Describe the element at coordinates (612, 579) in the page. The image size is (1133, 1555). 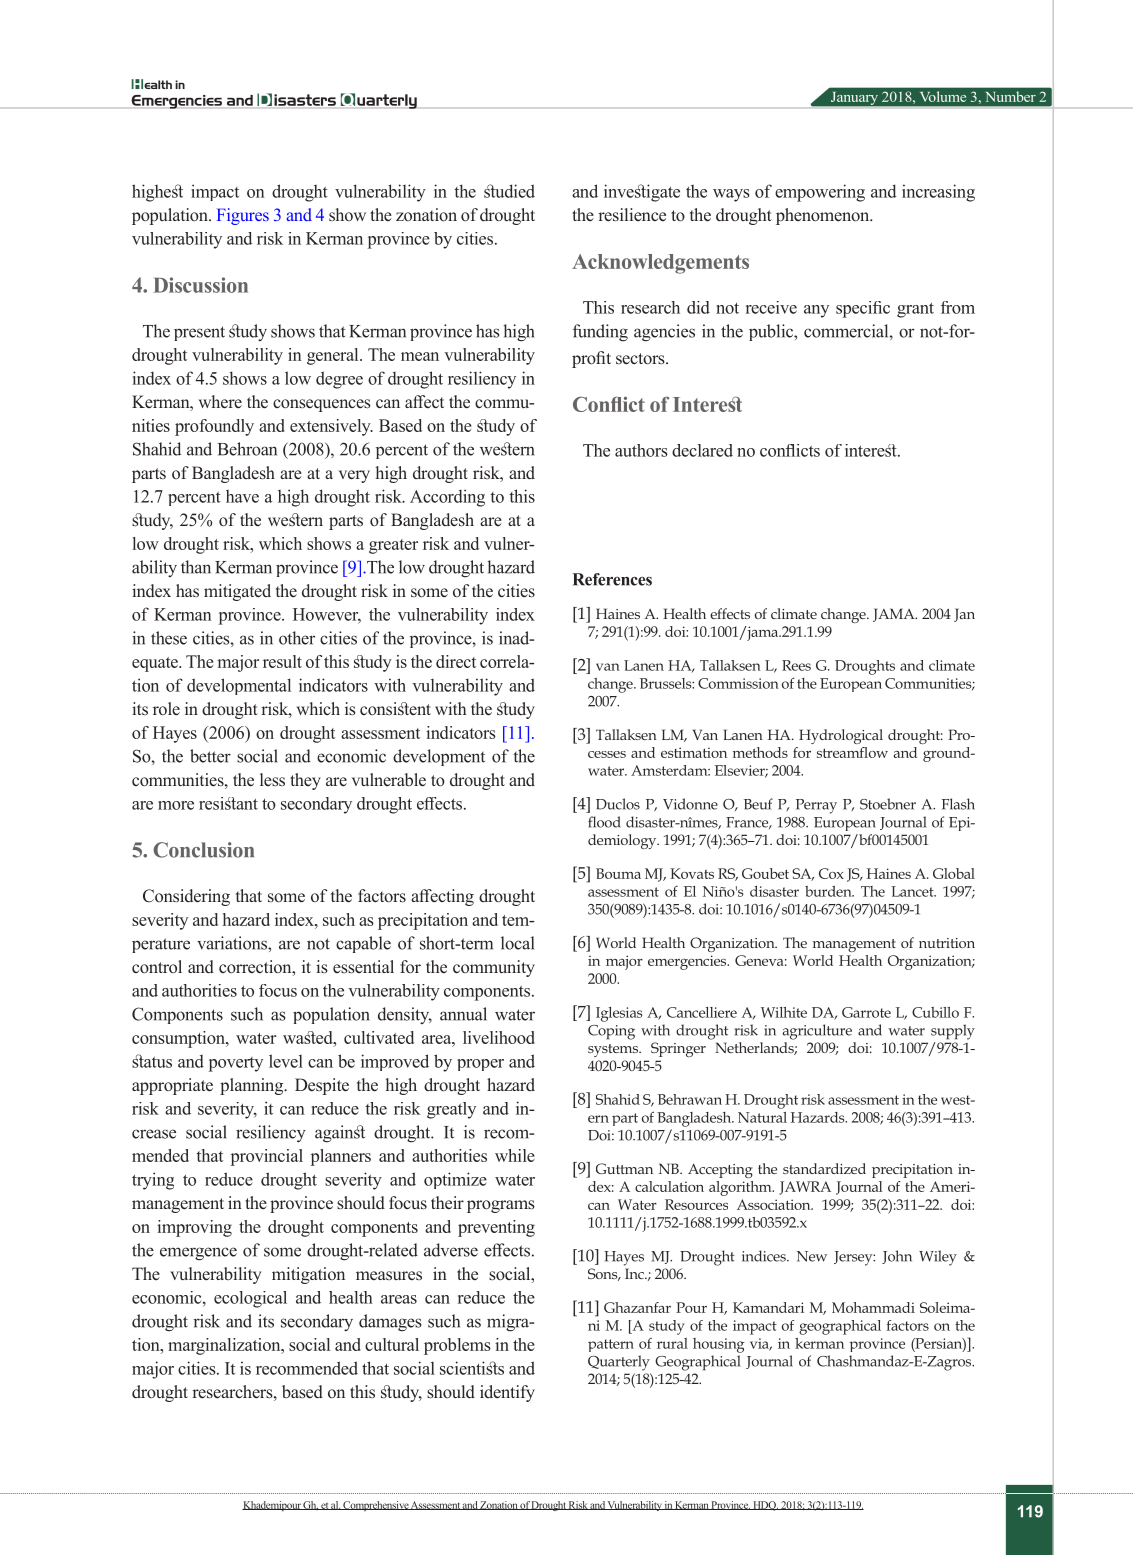
I see `References` at that location.
